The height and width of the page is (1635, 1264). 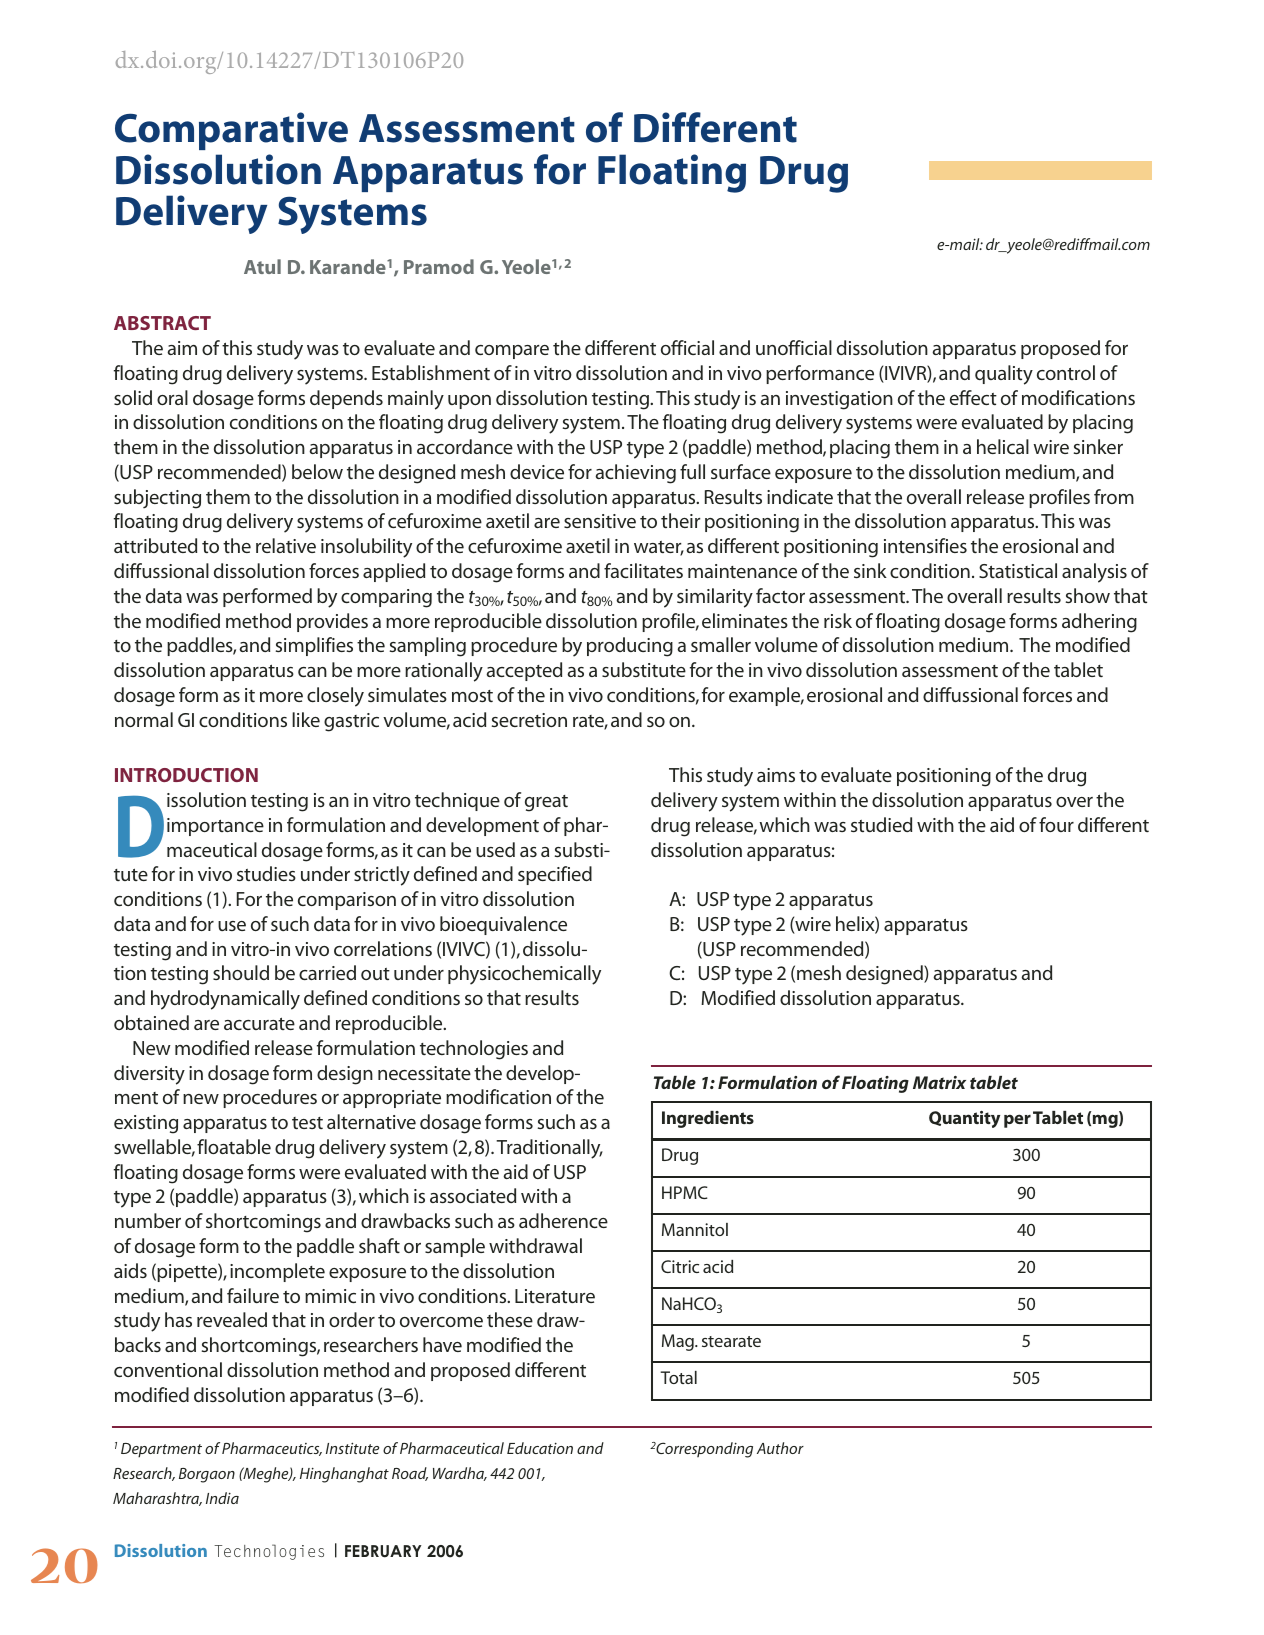 I want to click on Corresponding, so click(x=704, y=1450).
